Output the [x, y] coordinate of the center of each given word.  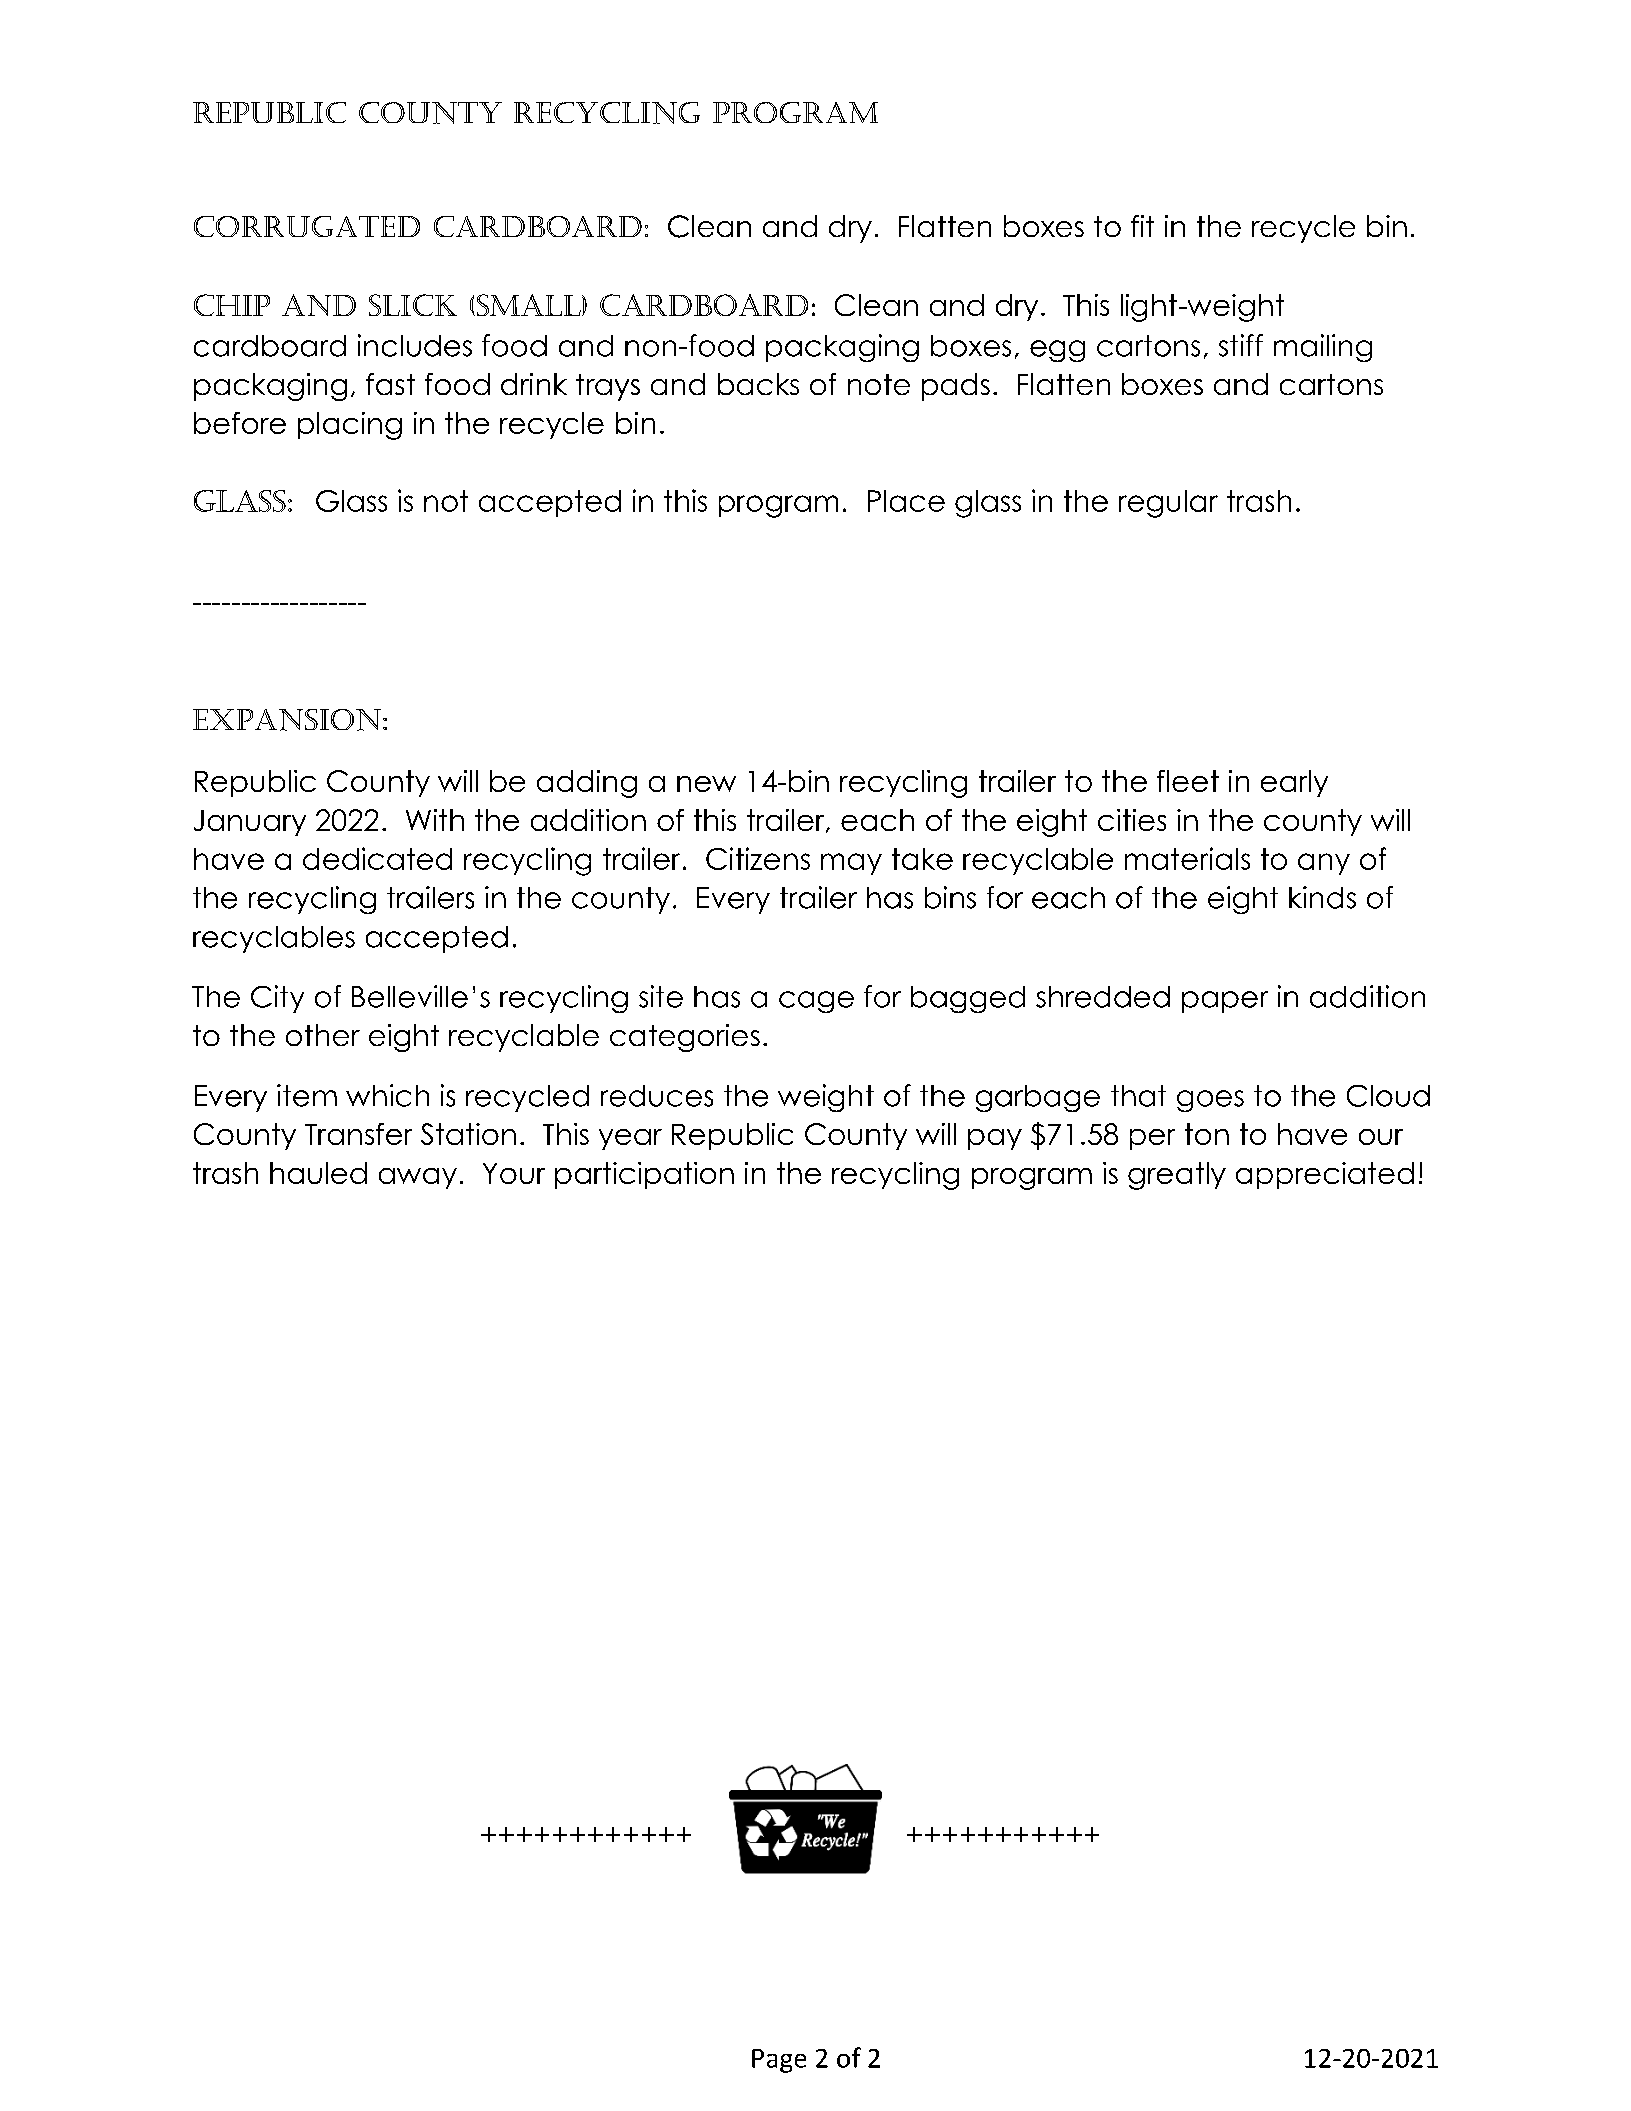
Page [779, 2061]
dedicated [377, 858]
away [418, 1178]
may [851, 864]
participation [644, 1175]
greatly [1177, 1176]
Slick [413, 305]
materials [1187, 858]
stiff [1241, 345]
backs [758, 384]
